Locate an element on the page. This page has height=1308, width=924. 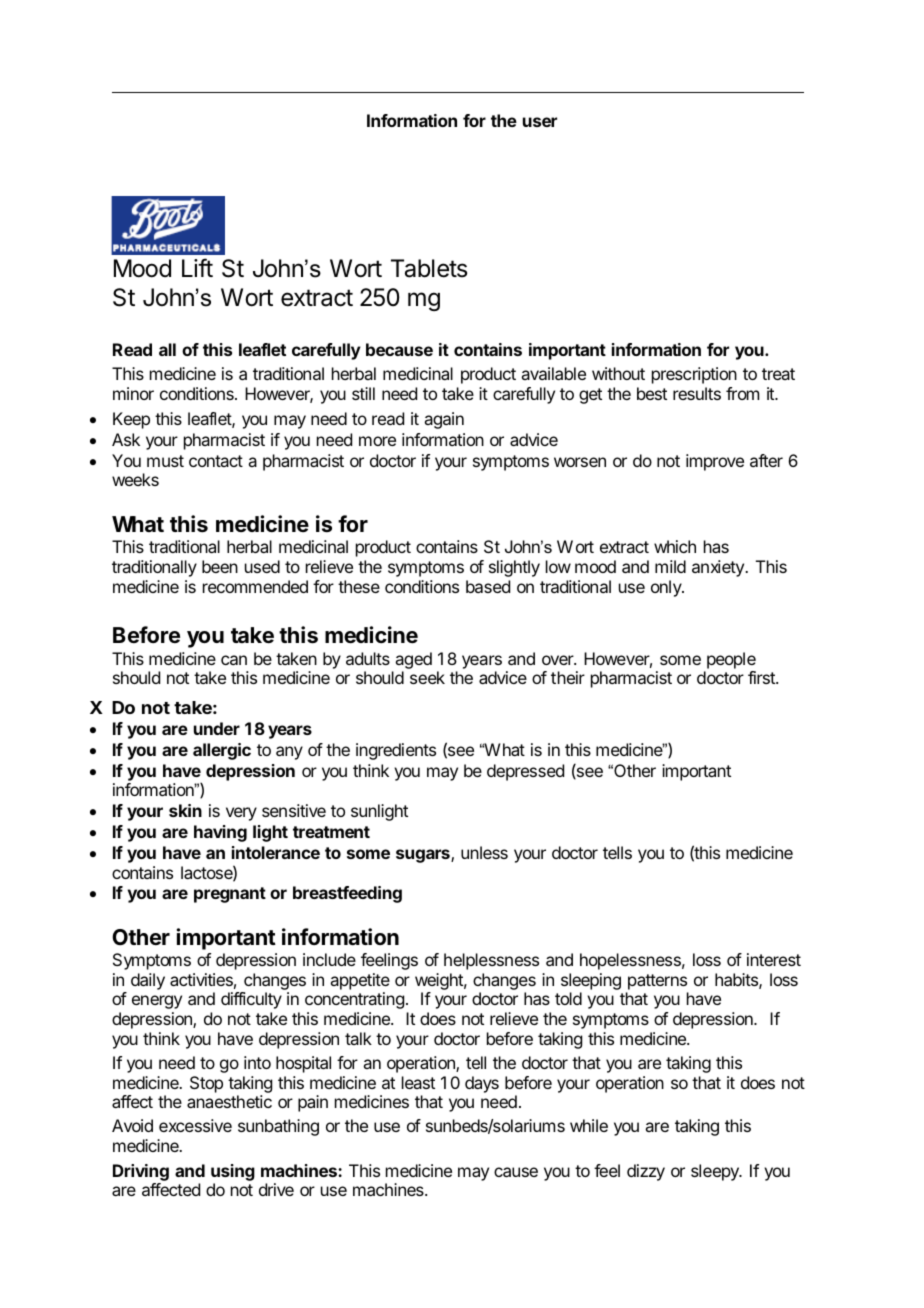
Lift is located at coordinates (197, 267).
